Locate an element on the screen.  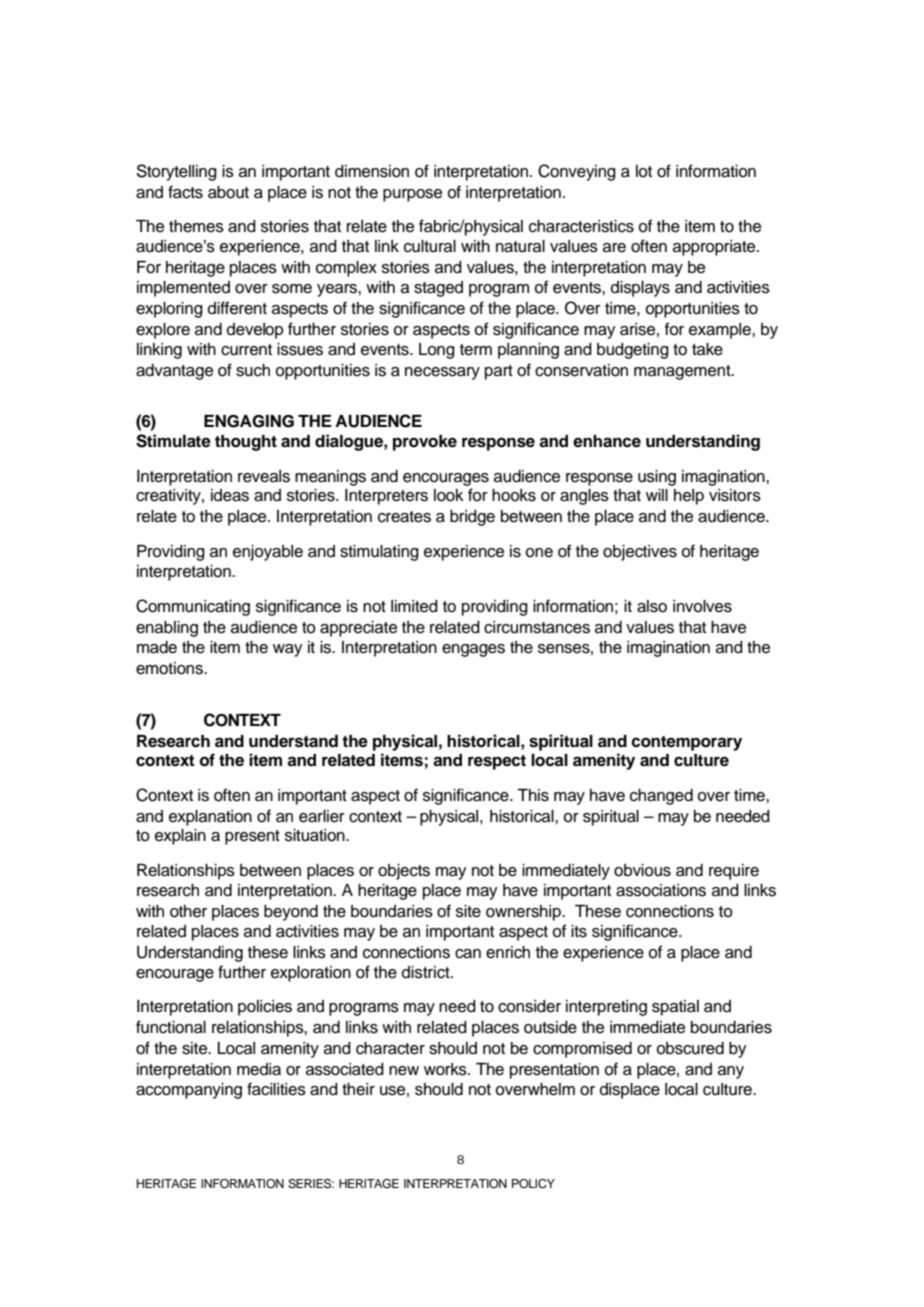
ideas is located at coordinates (230, 495).
